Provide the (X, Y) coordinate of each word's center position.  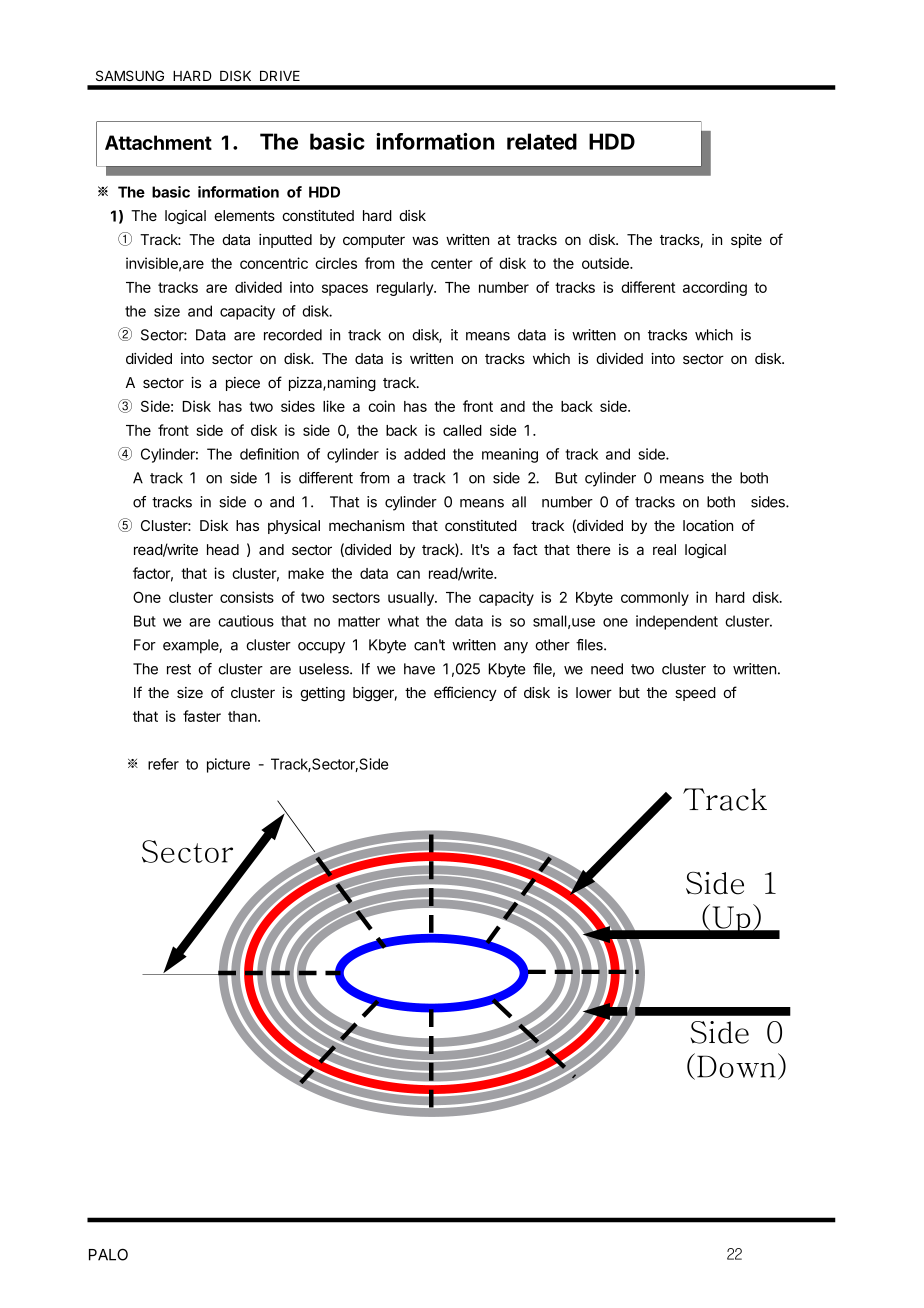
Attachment (158, 142)
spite (746, 241)
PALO (108, 1254)
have (419, 669)
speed (695, 694)
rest (179, 669)
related (542, 141)
